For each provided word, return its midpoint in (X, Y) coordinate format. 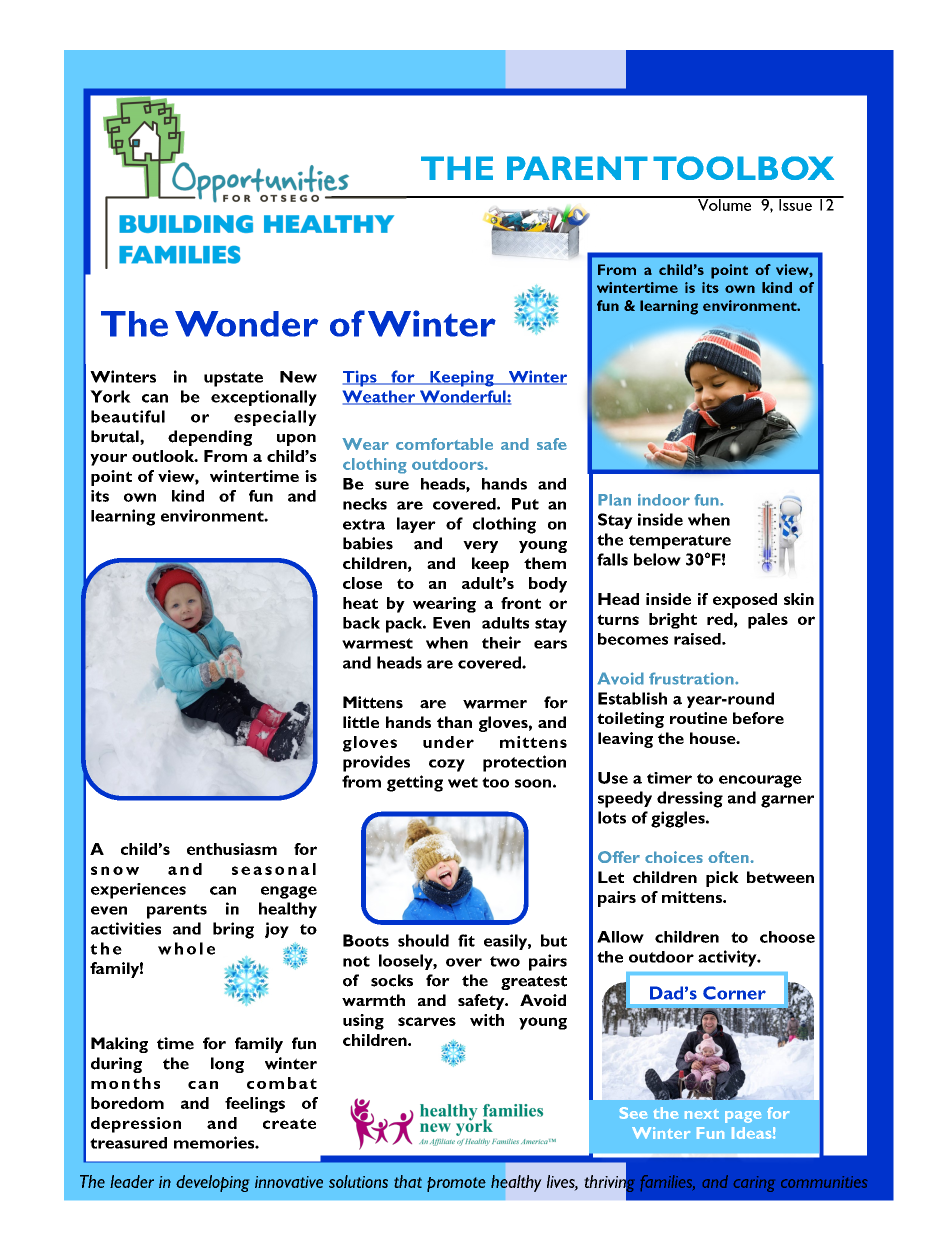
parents (177, 911)
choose (787, 937)
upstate (233, 379)
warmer (495, 704)
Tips (361, 379)
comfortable (444, 444)
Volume (725, 204)
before (758, 718)
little (361, 722)
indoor (664, 500)
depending (210, 438)
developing (212, 1183)
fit (466, 940)
